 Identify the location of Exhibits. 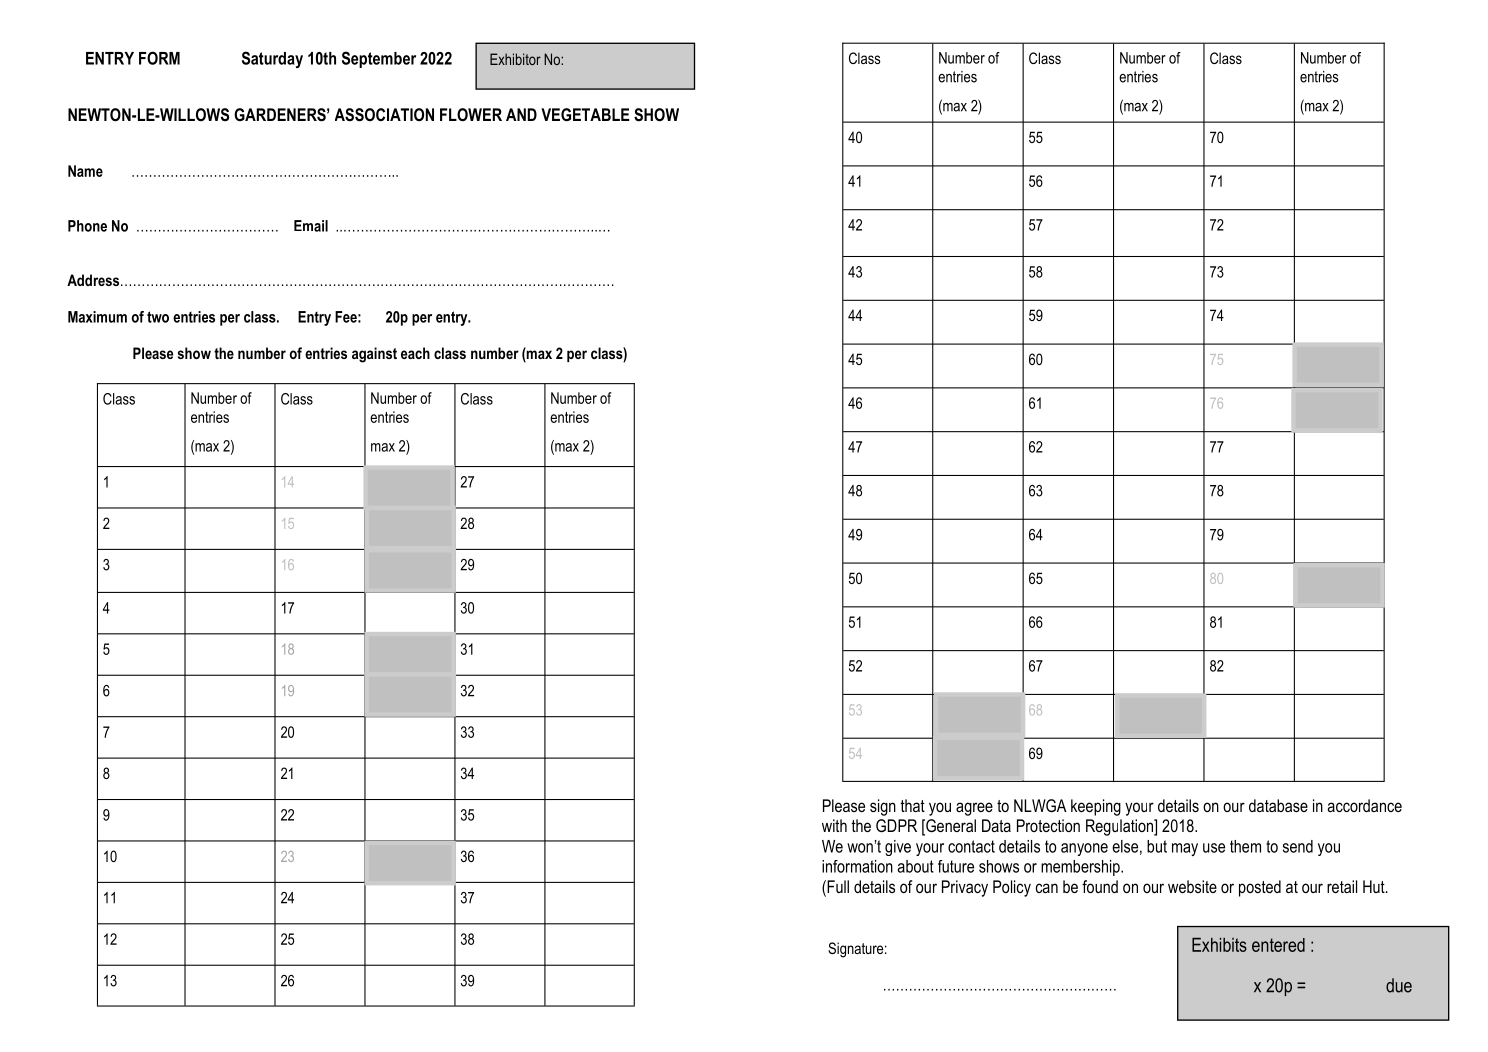
(1219, 945).
